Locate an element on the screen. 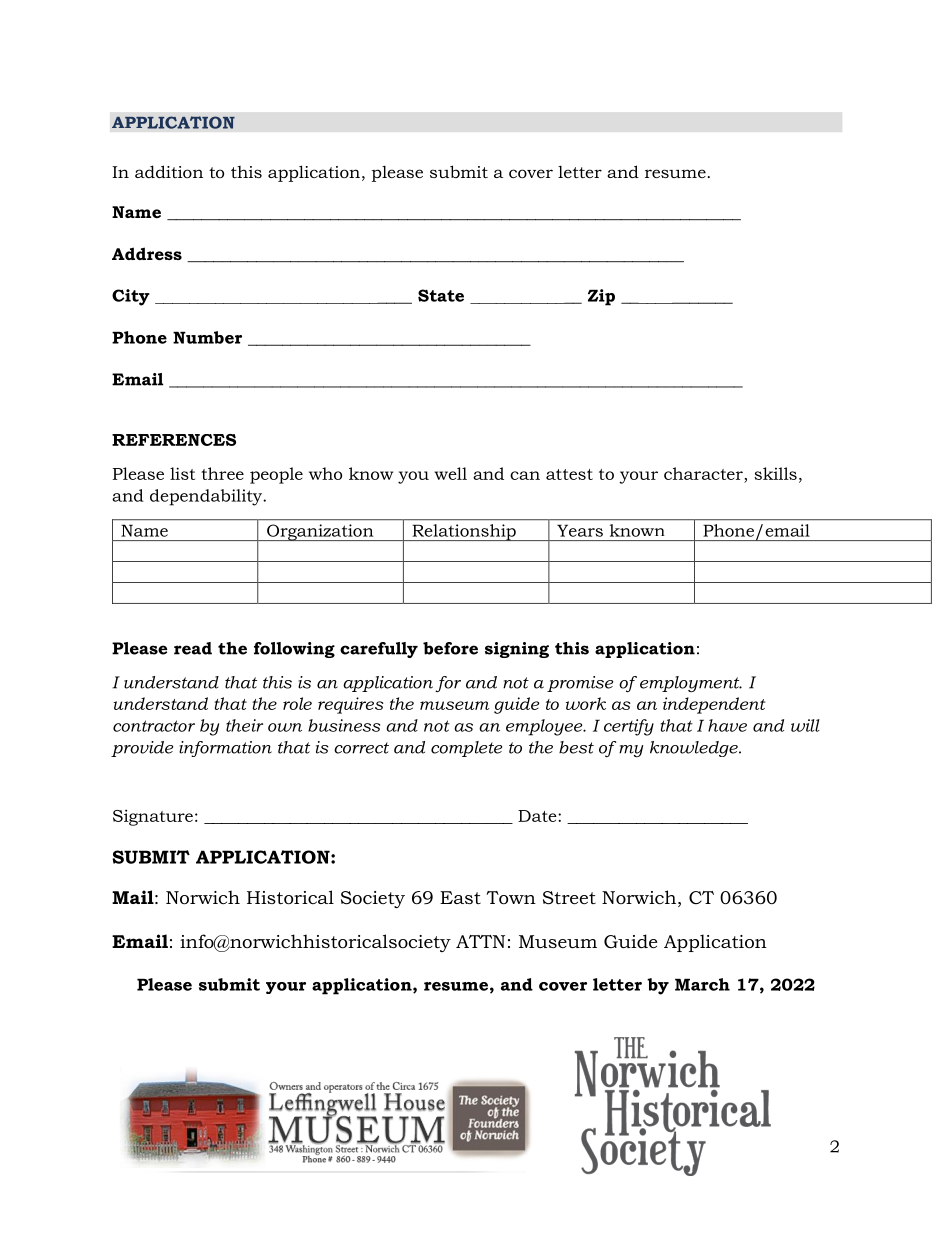  State is located at coordinates (441, 295).
